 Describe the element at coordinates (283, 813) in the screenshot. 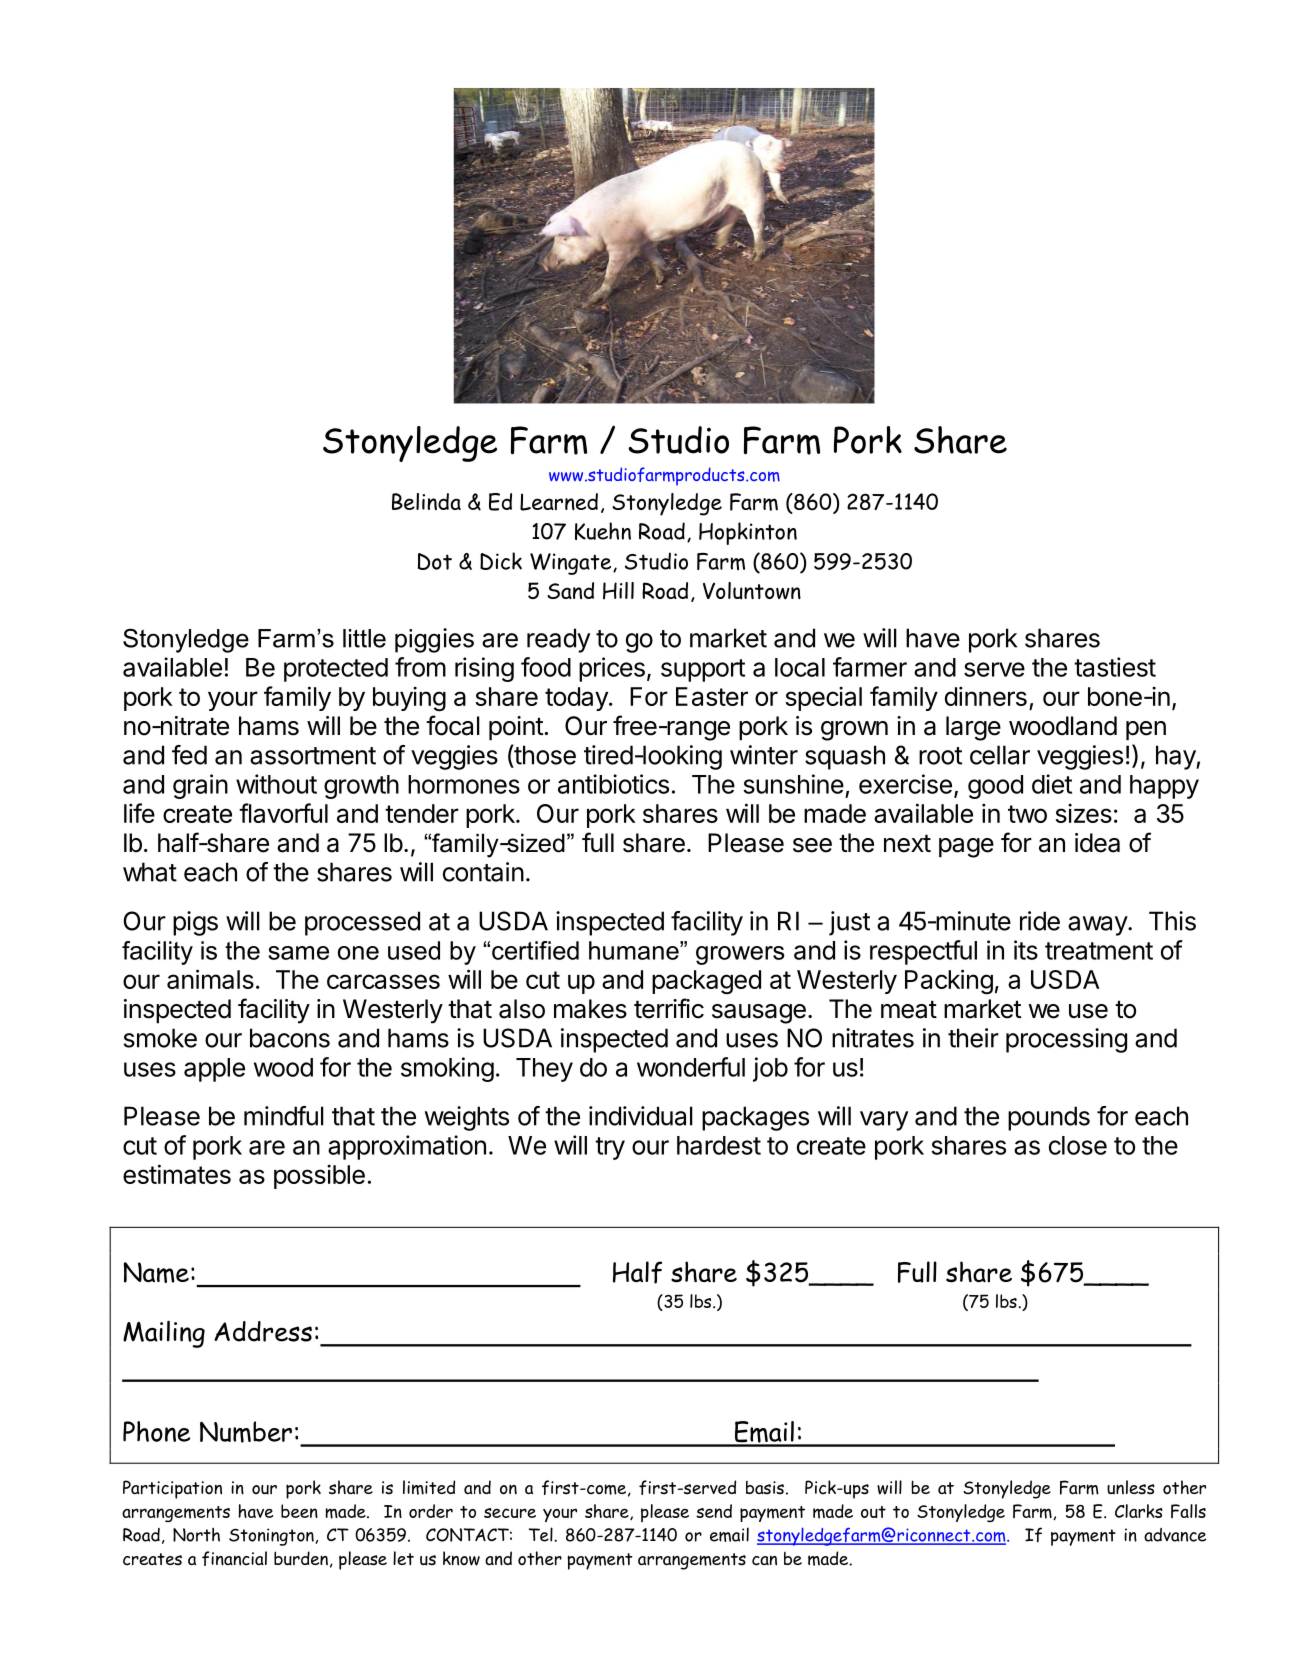

I see `flavorful` at that location.
